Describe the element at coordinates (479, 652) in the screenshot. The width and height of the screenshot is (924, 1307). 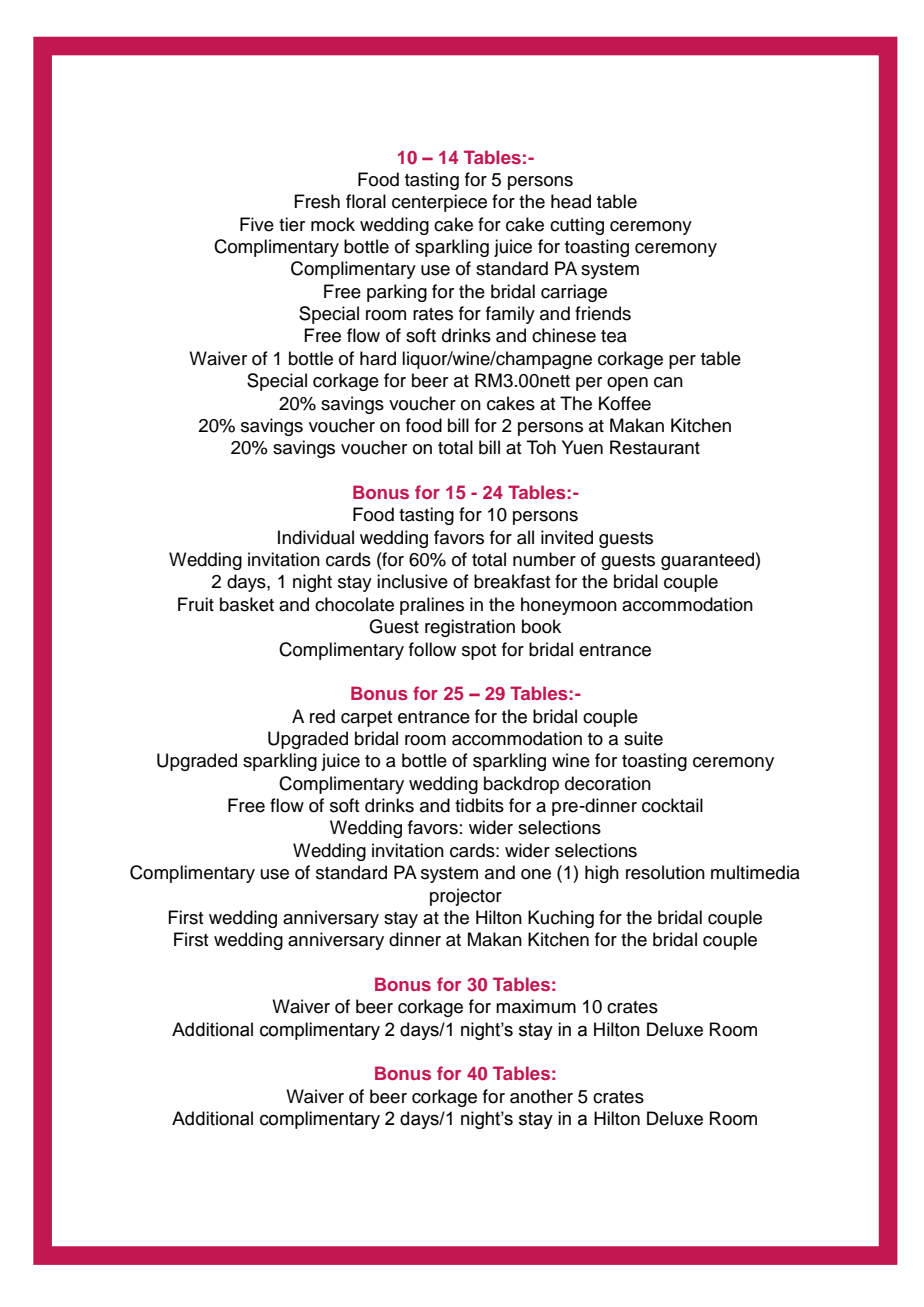
I see `spot` at that location.
